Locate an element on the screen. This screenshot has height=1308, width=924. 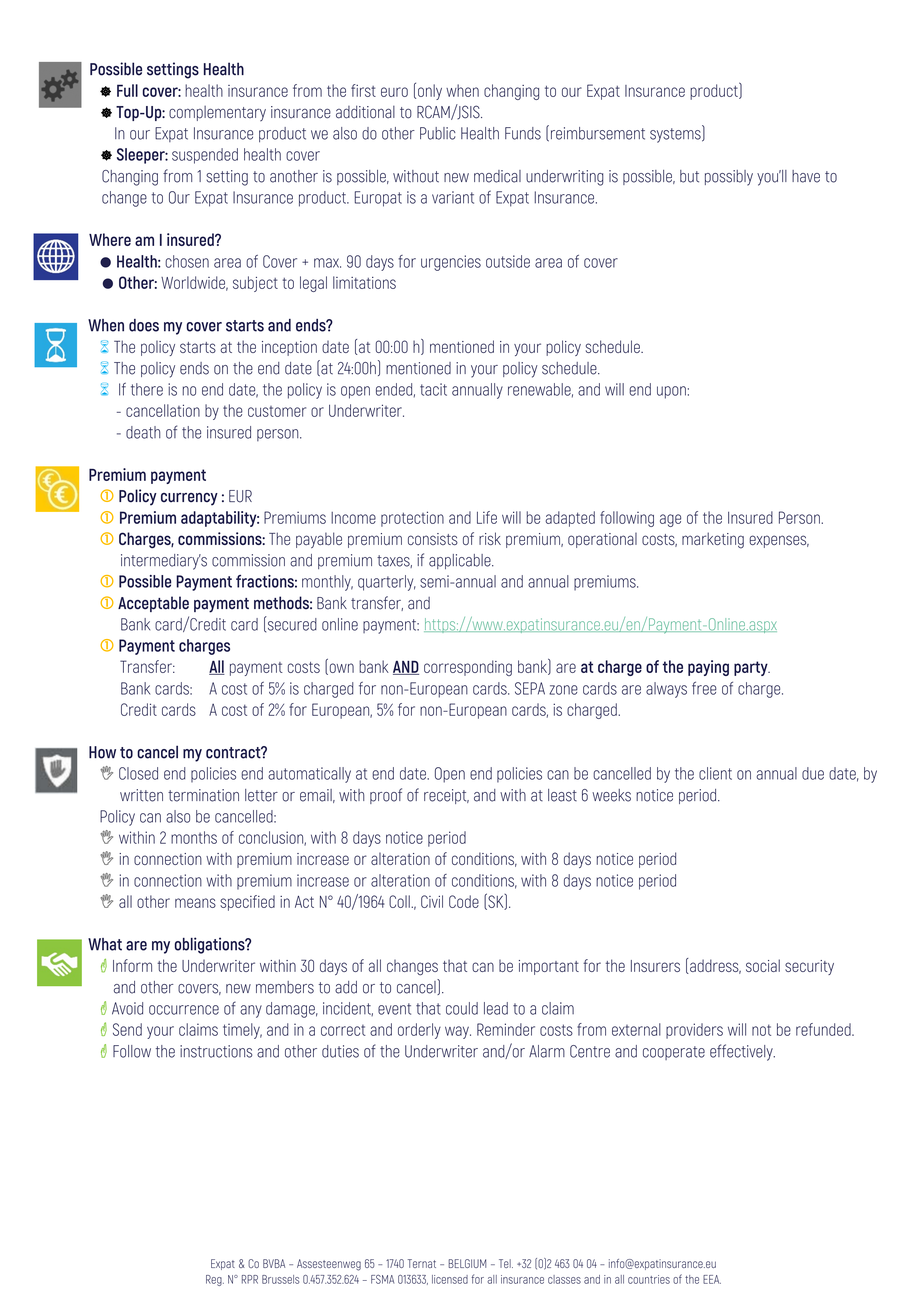
systems is located at coordinates (676, 135).
